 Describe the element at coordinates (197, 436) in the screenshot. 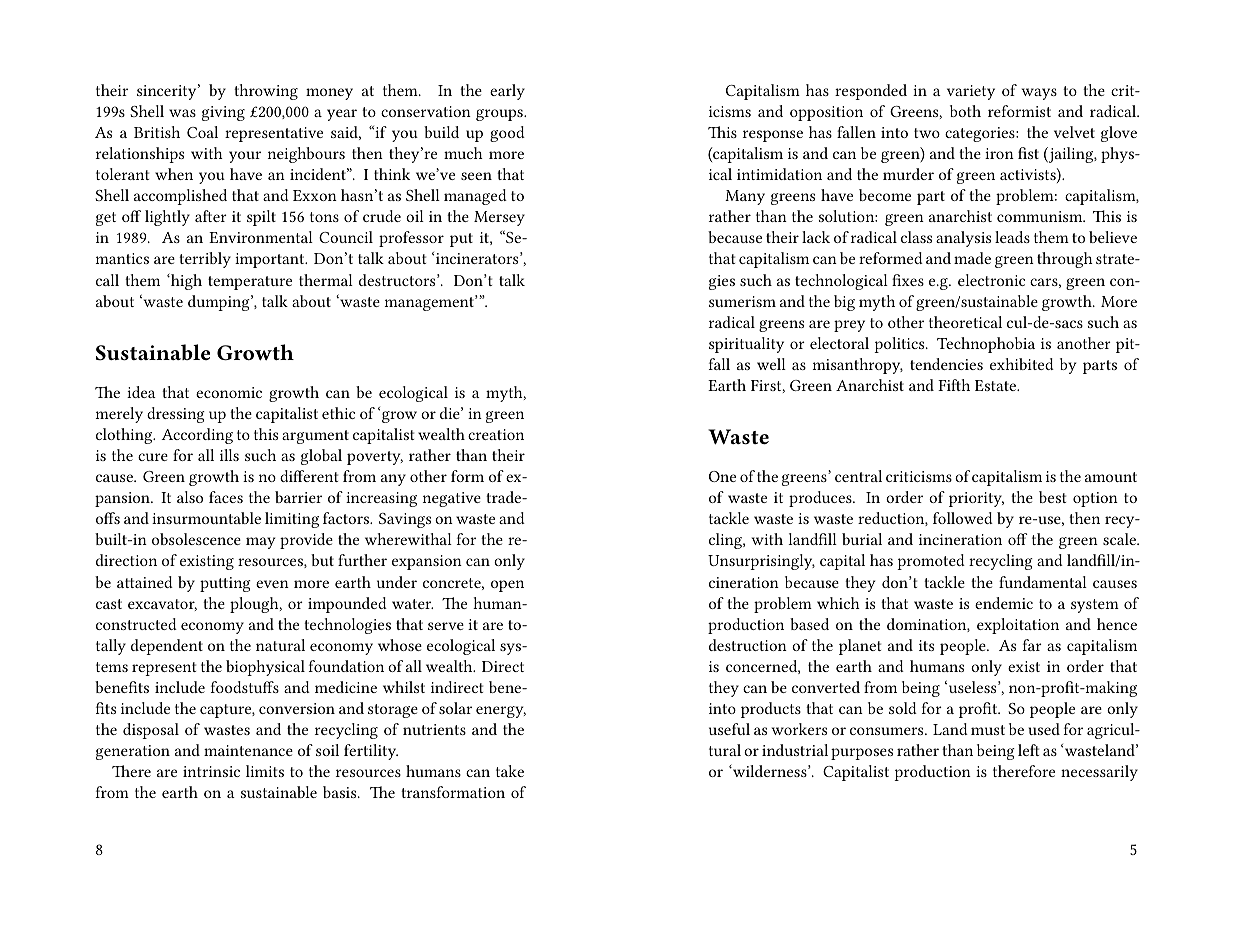

I see `According` at that location.
